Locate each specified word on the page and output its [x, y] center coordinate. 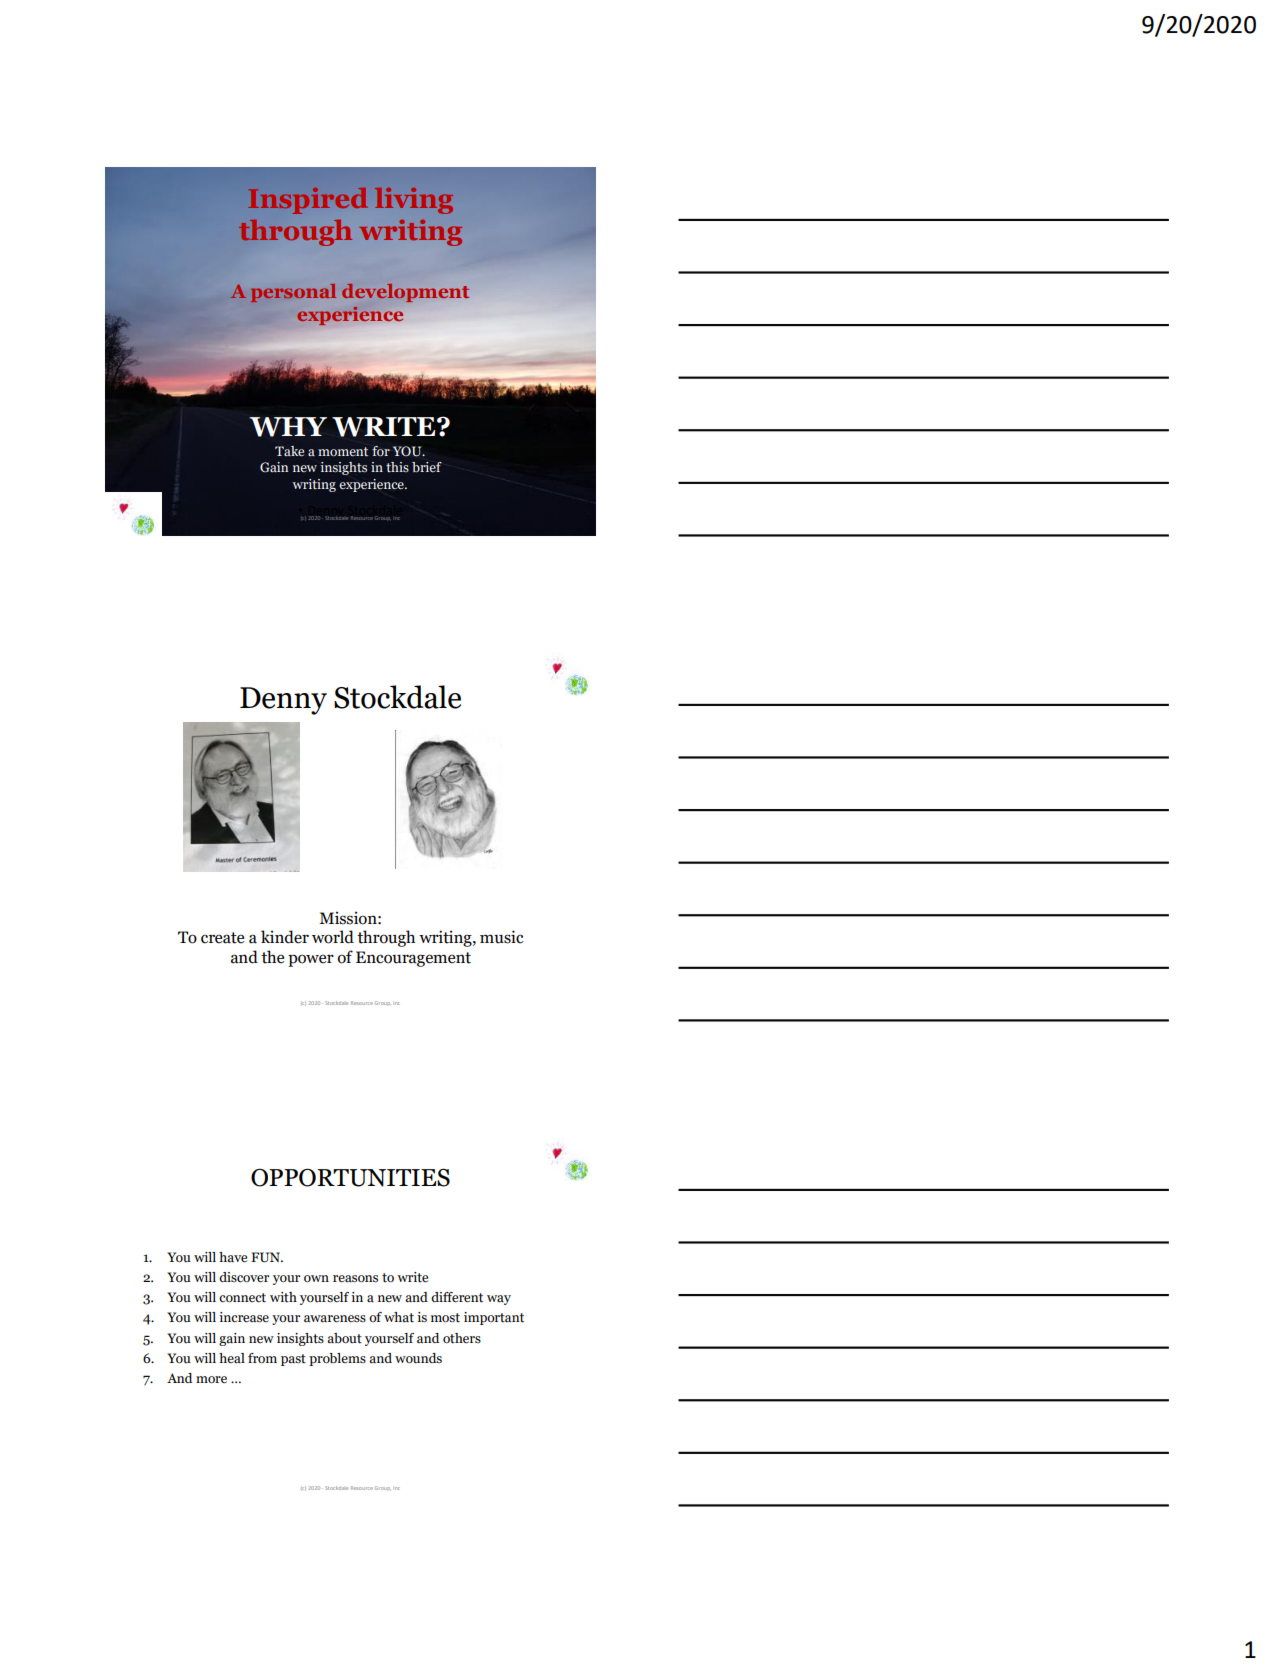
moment [343, 452]
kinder [285, 937]
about [344, 1338]
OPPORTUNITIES [350, 1177]
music [502, 937]
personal [293, 293]
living [414, 201]
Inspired [307, 201]
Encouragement [413, 959]
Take [289, 451]
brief [427, 467]
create [222, 938]
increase [244, 1317]
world [333, 937]
